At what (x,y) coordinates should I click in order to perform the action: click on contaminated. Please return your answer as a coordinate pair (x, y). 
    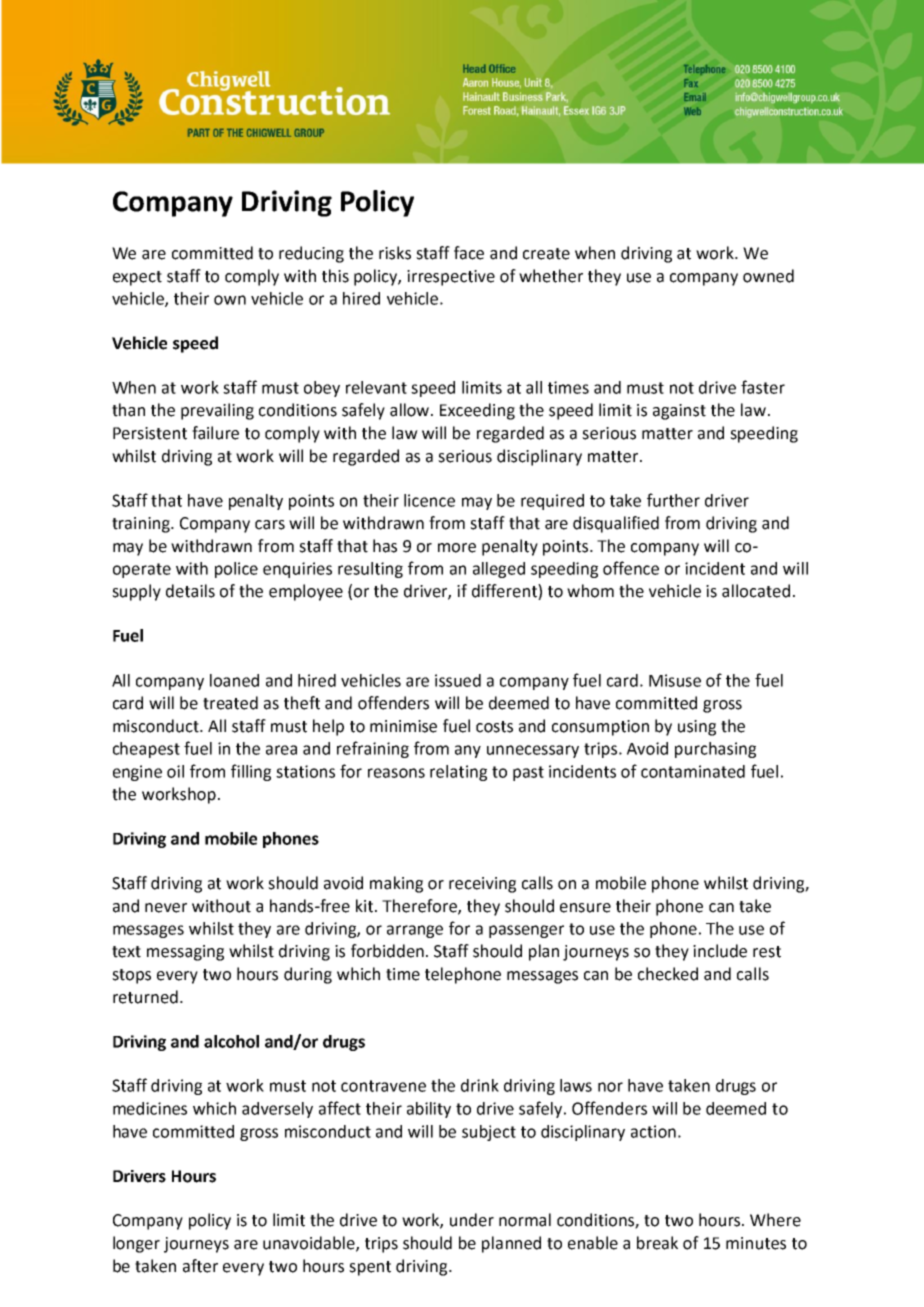
    Looking at the image, I should click on (693, 771).
